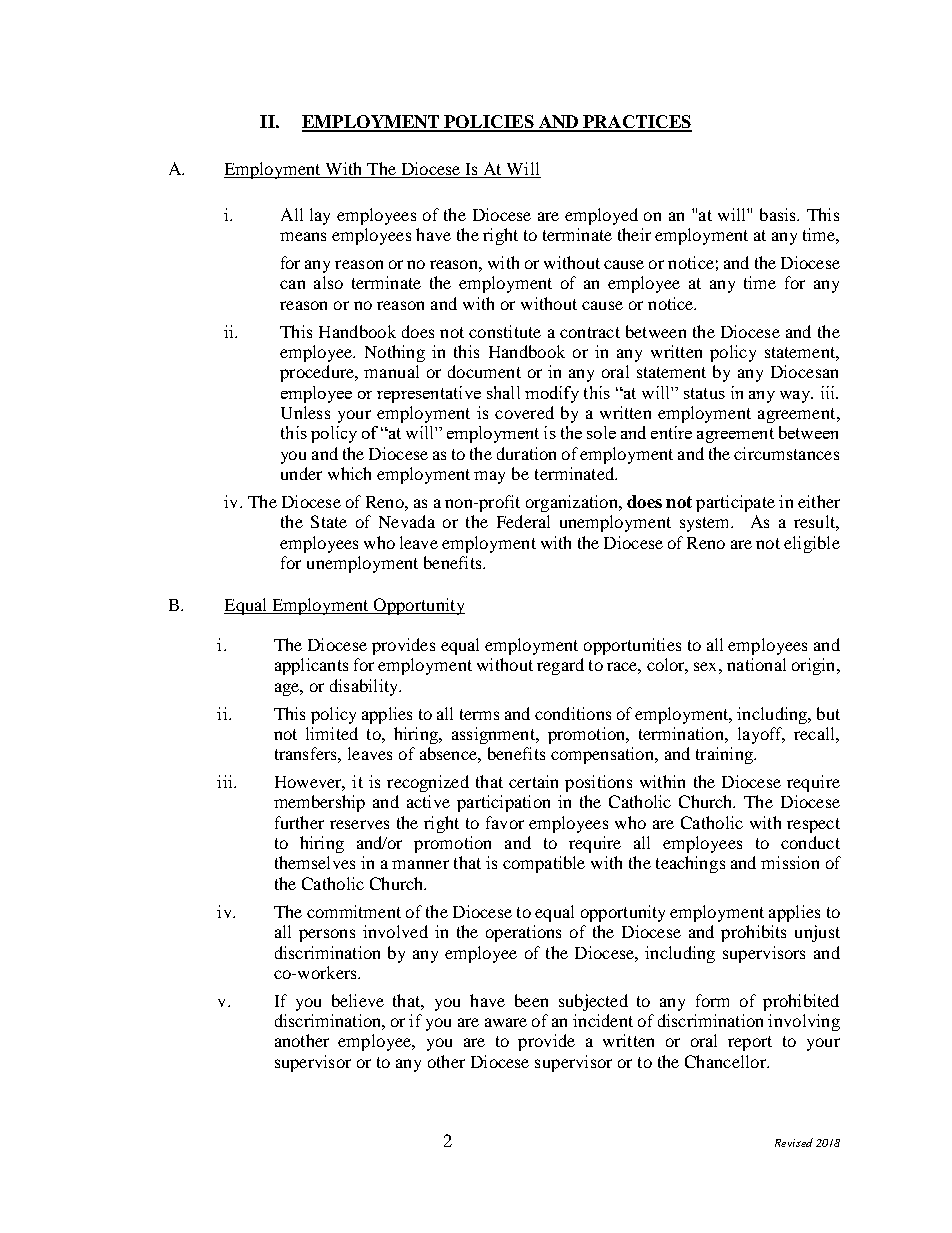 This screenshot has height=1233, width=952. What do you see at coordinates (365, 687) in the screenshot?
I see `disability` at bounding box center [365, 687].
